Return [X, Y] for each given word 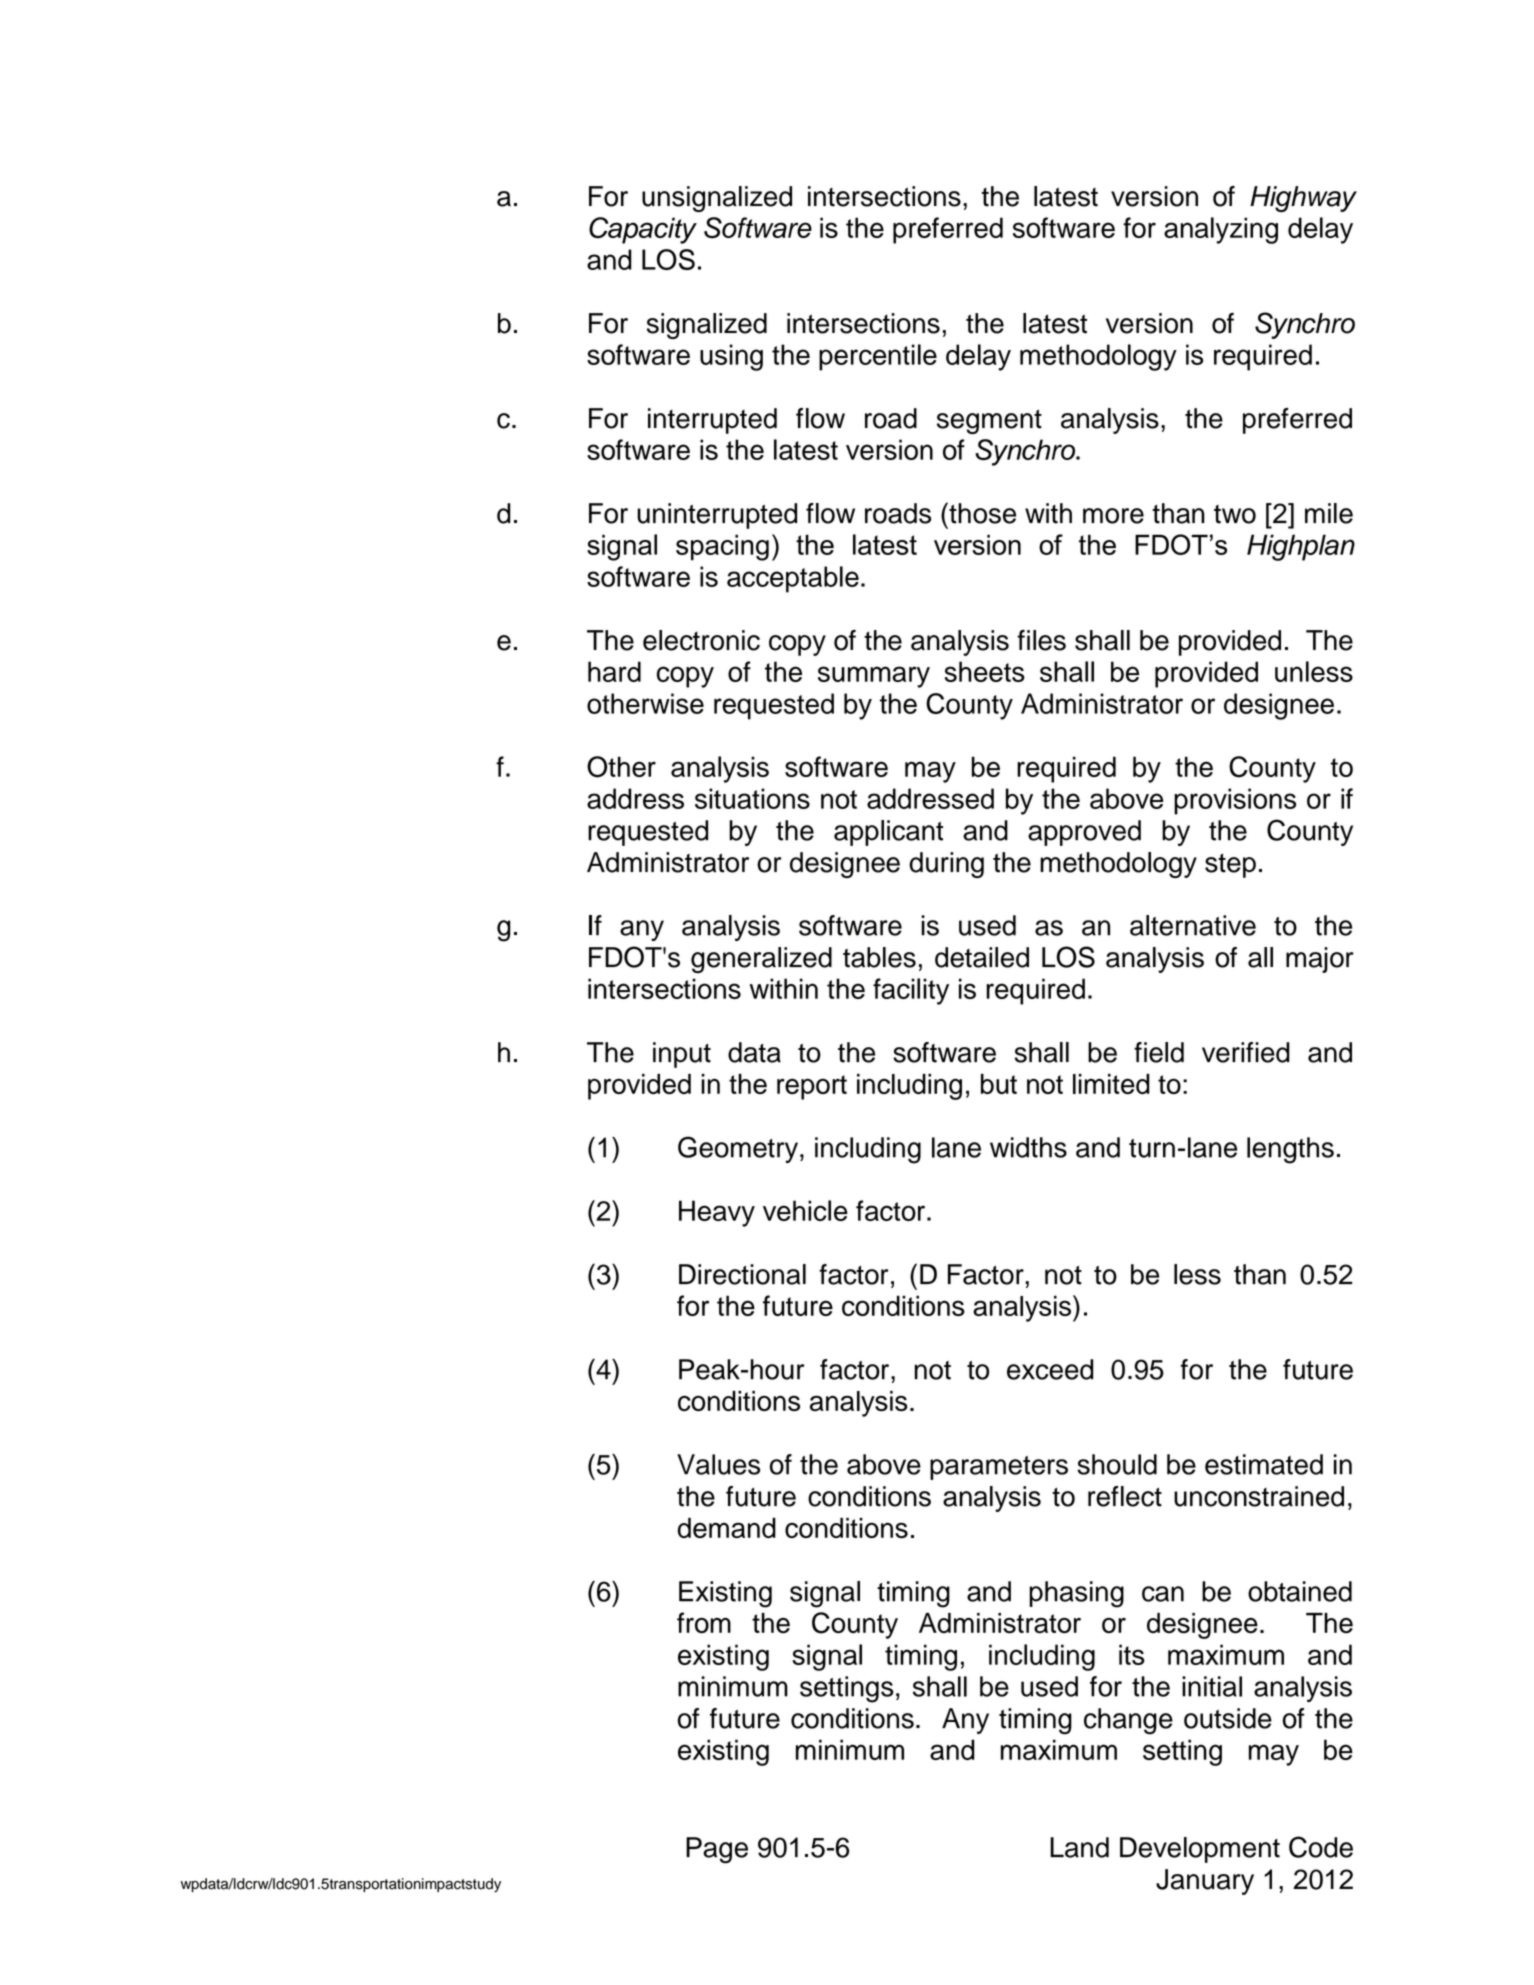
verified [1246, 1052]
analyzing [1221, 230]
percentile [878, 357]
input [682, 1055]
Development [1200, 1850]
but [999, 1084]
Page [717, 1850]
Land [1079, 1847]
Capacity [643, 230]
